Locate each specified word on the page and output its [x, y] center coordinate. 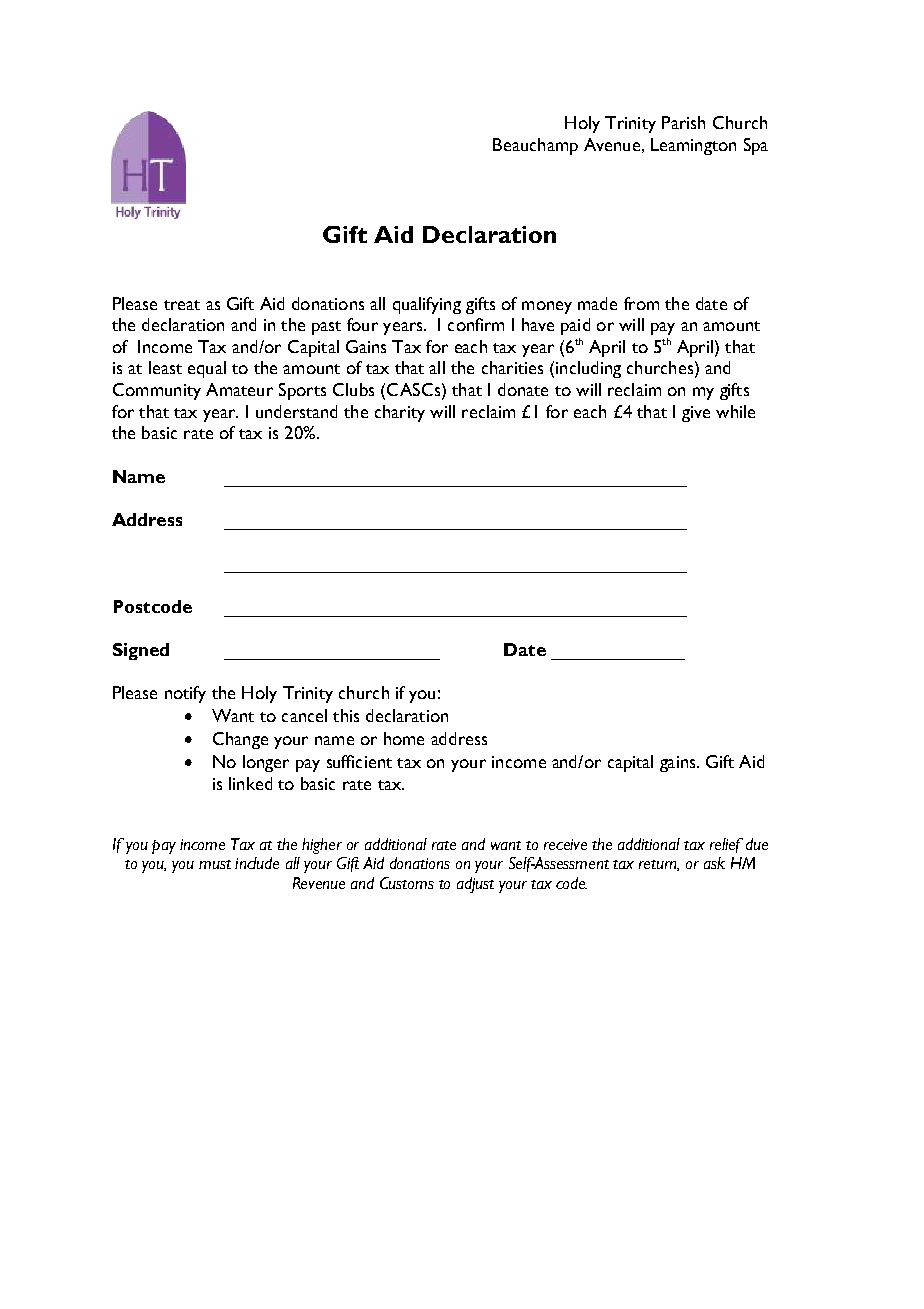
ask [714, 863]
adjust [475, 885]
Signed [141, 651]
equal [207, 369]
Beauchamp [535, 146]
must [215, 864]
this [346, 715]
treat [182, 305]
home [404, 738]
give [696, 414]
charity [400, 413]
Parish [683, 122]
